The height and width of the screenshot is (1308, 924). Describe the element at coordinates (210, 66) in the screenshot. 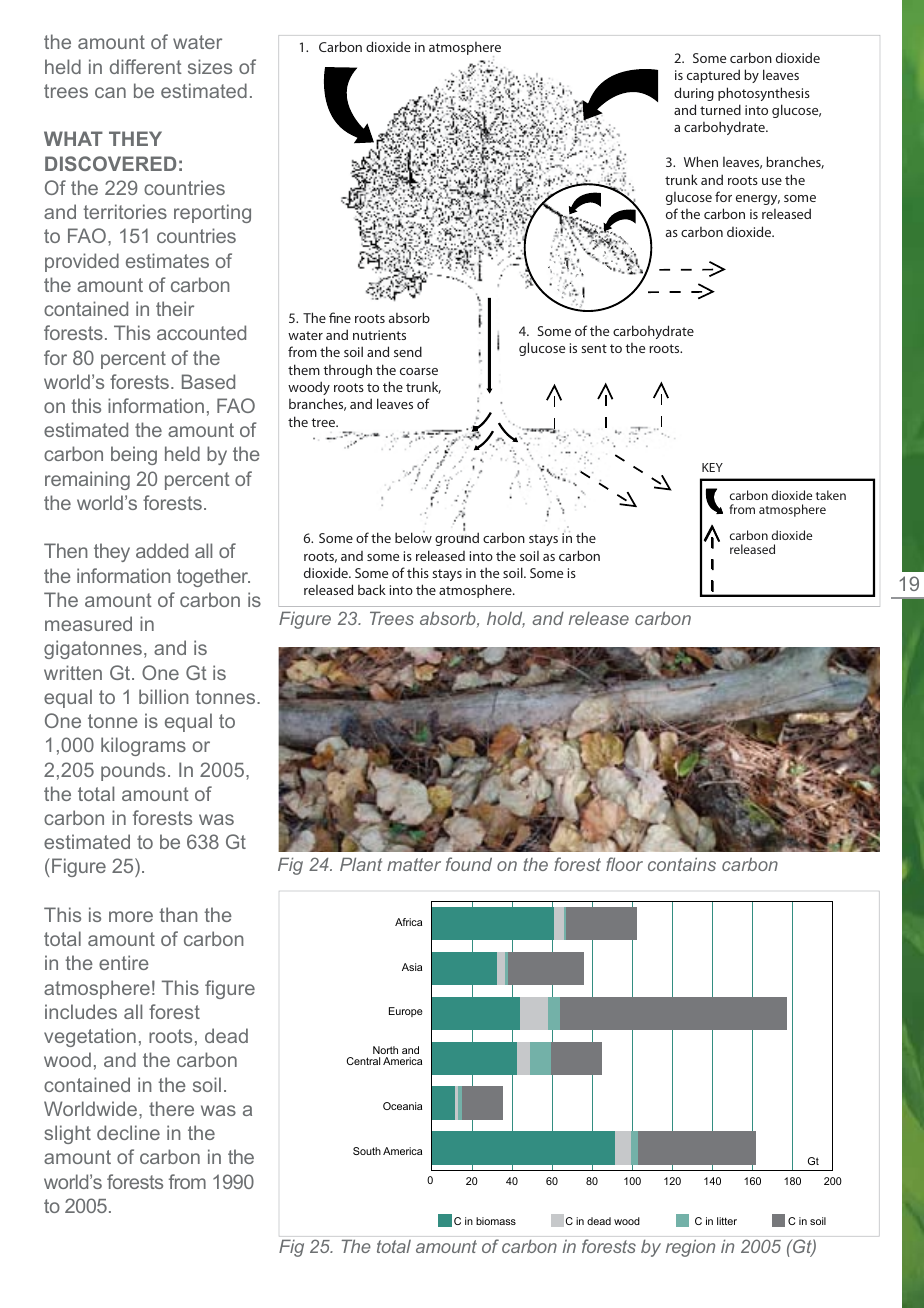

I see `sizes` at that location.
